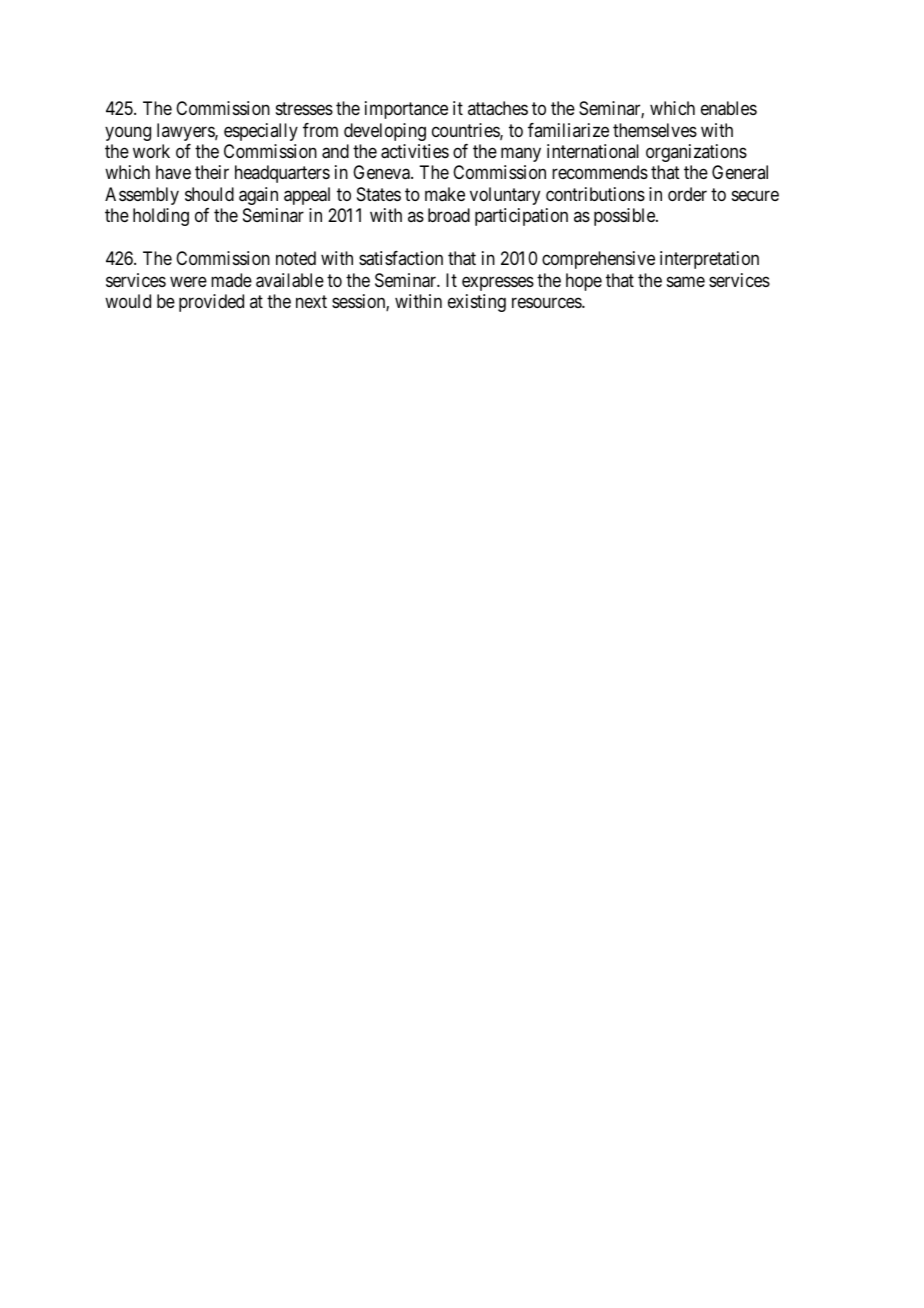 This page has width=924, height=1308. Describe the element at coordinates (261, 132) in the page. I see `especially` at that location.
